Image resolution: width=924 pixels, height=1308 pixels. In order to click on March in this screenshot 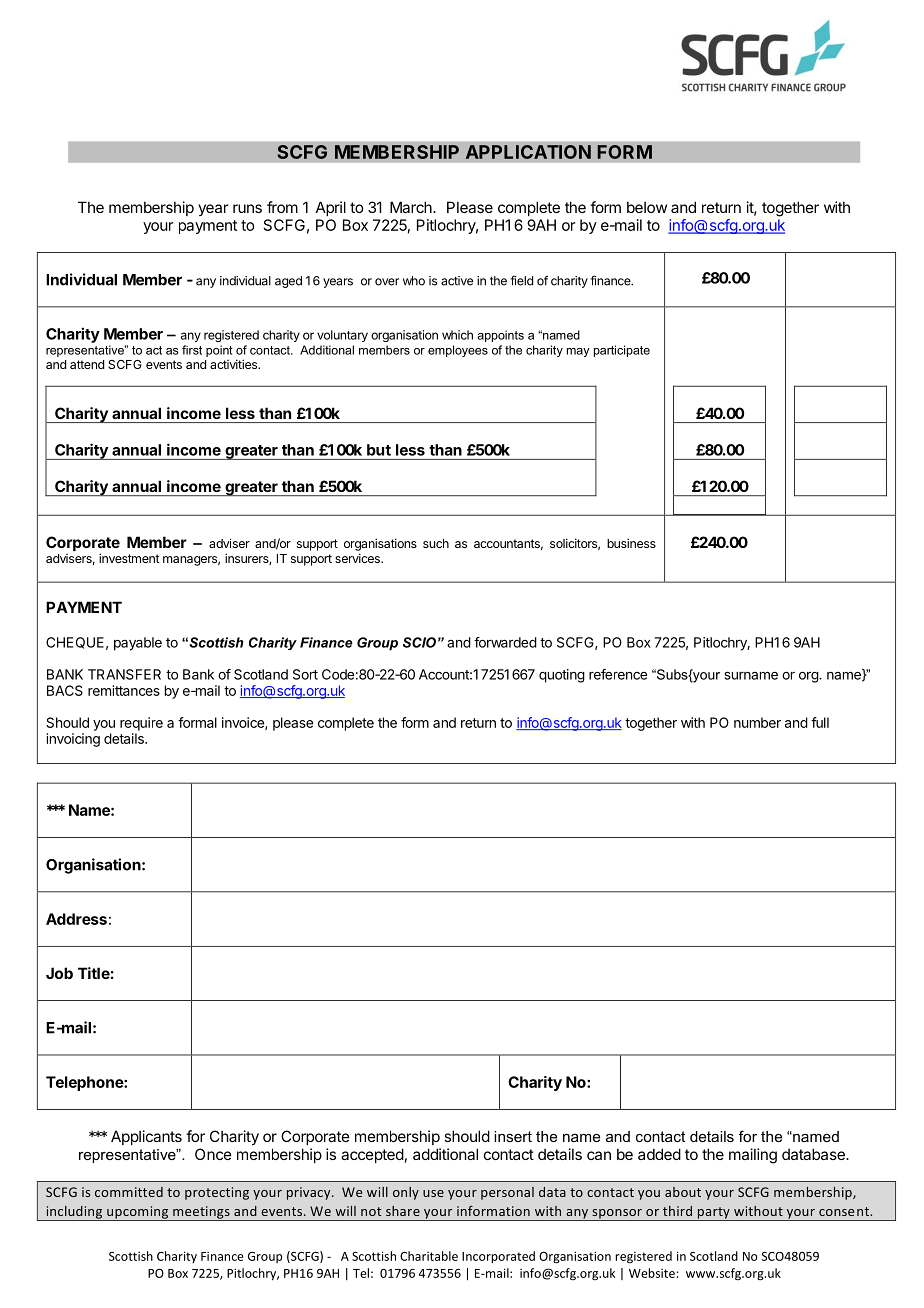, I will do `click(412, 207)`.
